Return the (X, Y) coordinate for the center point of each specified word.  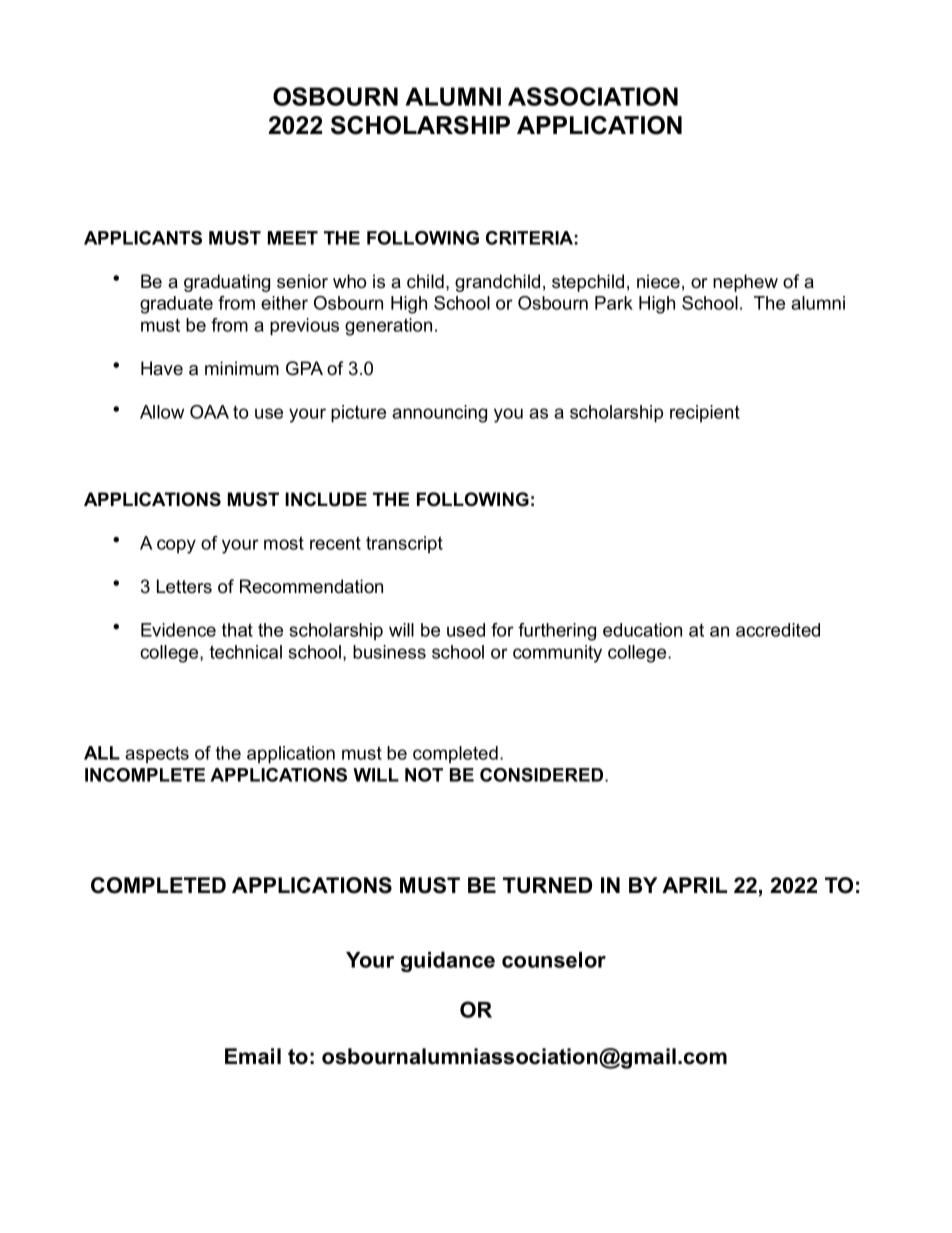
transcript (404, 544)
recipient (705, 413)
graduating (227, 283)
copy (176, 546)
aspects (157, 755)
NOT (424, 775)
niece (658, 281)
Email (253, 1056)
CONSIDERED (543, 775)
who (349, 281)
